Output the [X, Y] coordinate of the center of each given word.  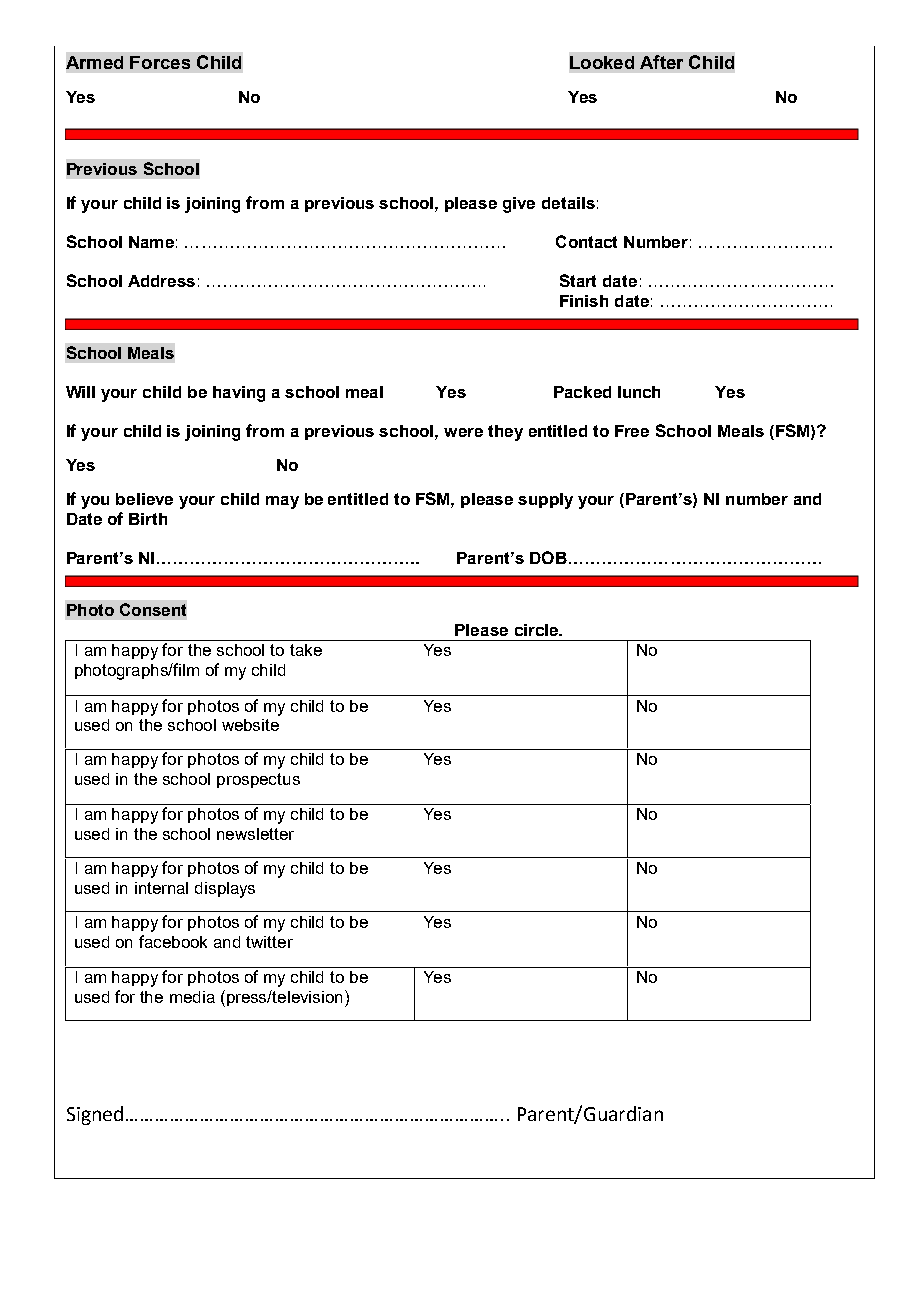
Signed [95, 1115]
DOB [548, 557]
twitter [269, 942]
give [519, 205]
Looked [602, 62]
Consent [153, 609]
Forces [160, 62]
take [306, 650]
